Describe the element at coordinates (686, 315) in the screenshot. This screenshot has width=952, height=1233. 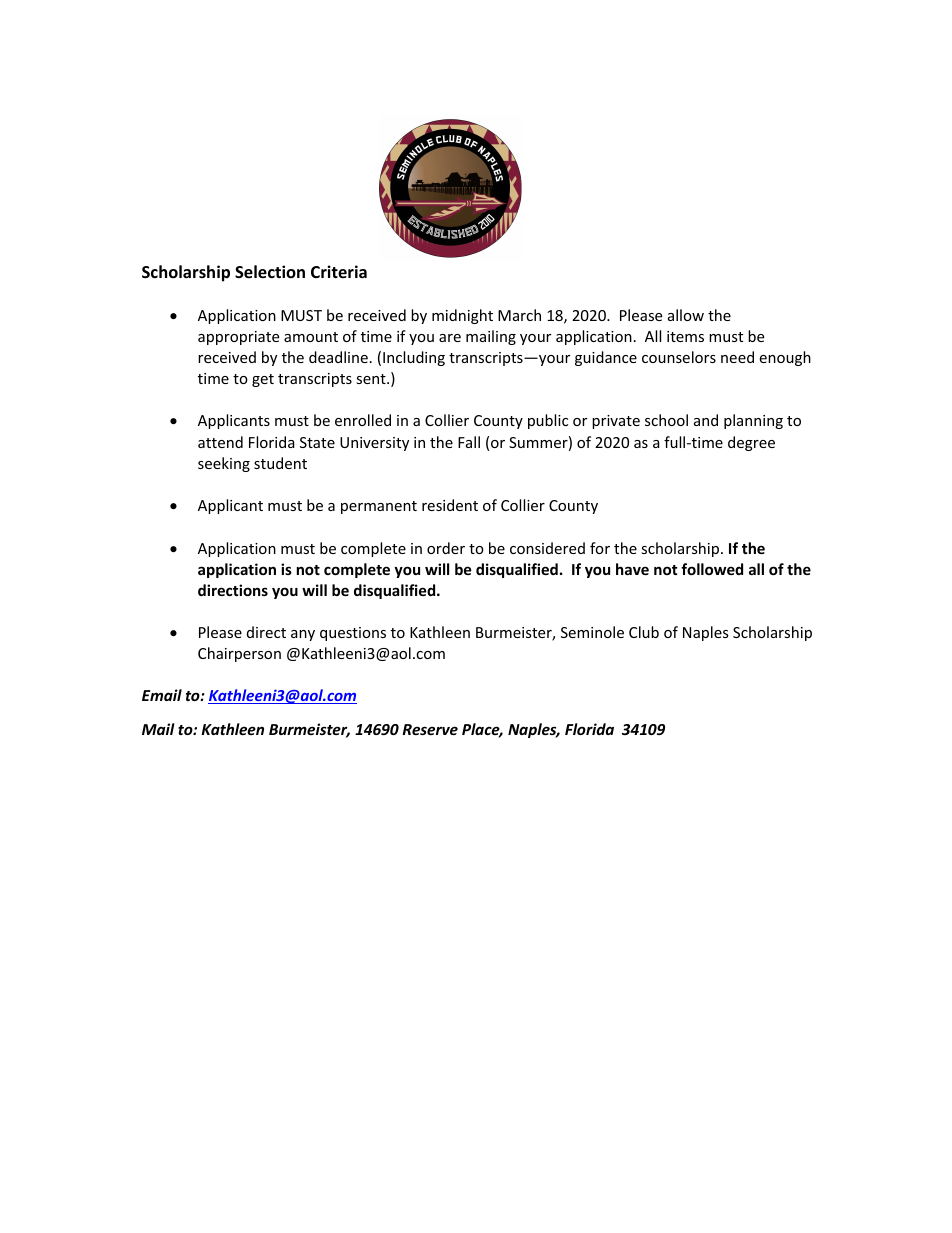
I see `allow` at that location.
